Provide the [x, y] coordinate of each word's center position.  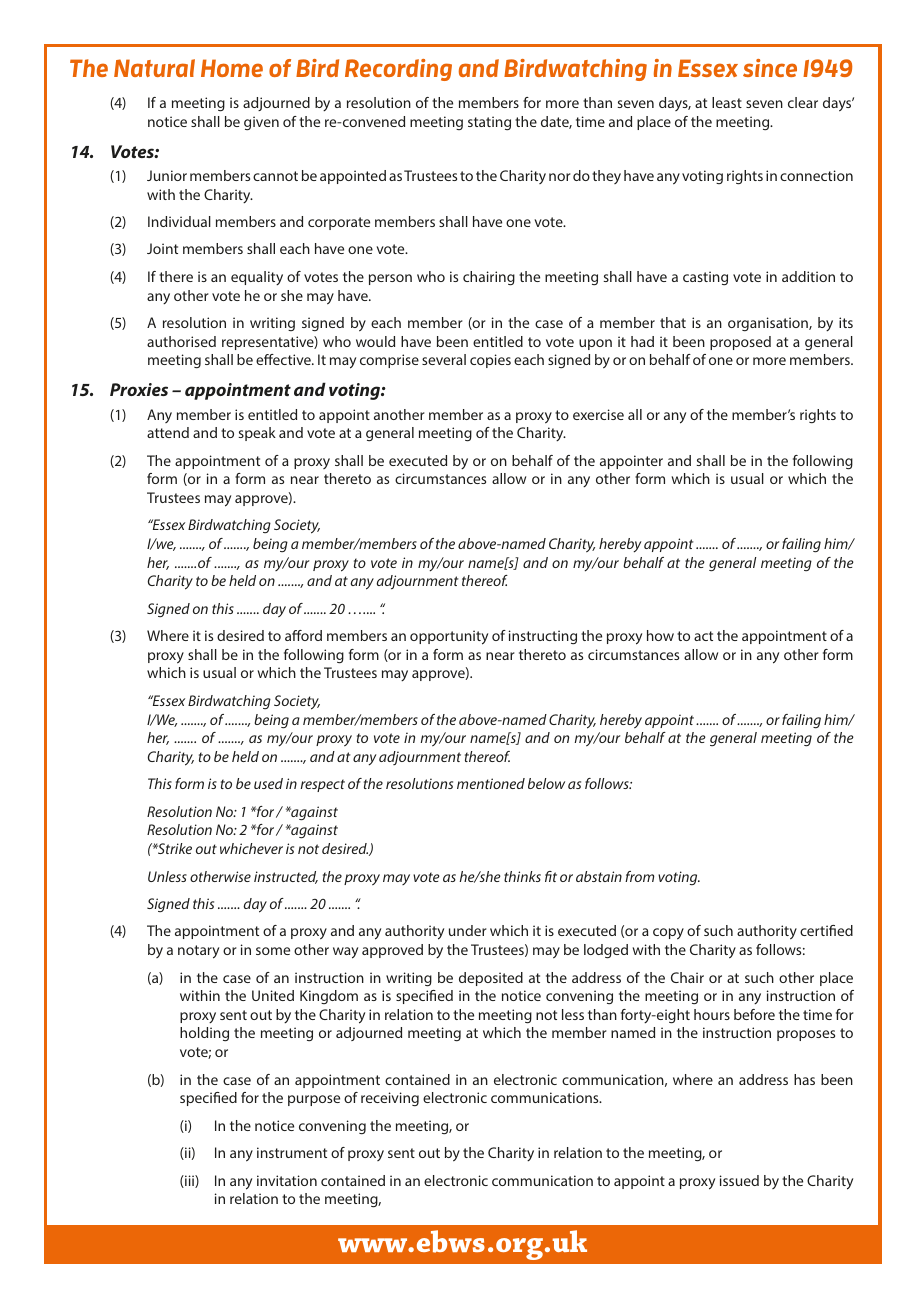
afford [303, 635]
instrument [292, 1152]
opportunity [449, 637]
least [727, 102]
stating [489, 123]
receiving [390, 1099]
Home [232, 68]
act [703, 636]
